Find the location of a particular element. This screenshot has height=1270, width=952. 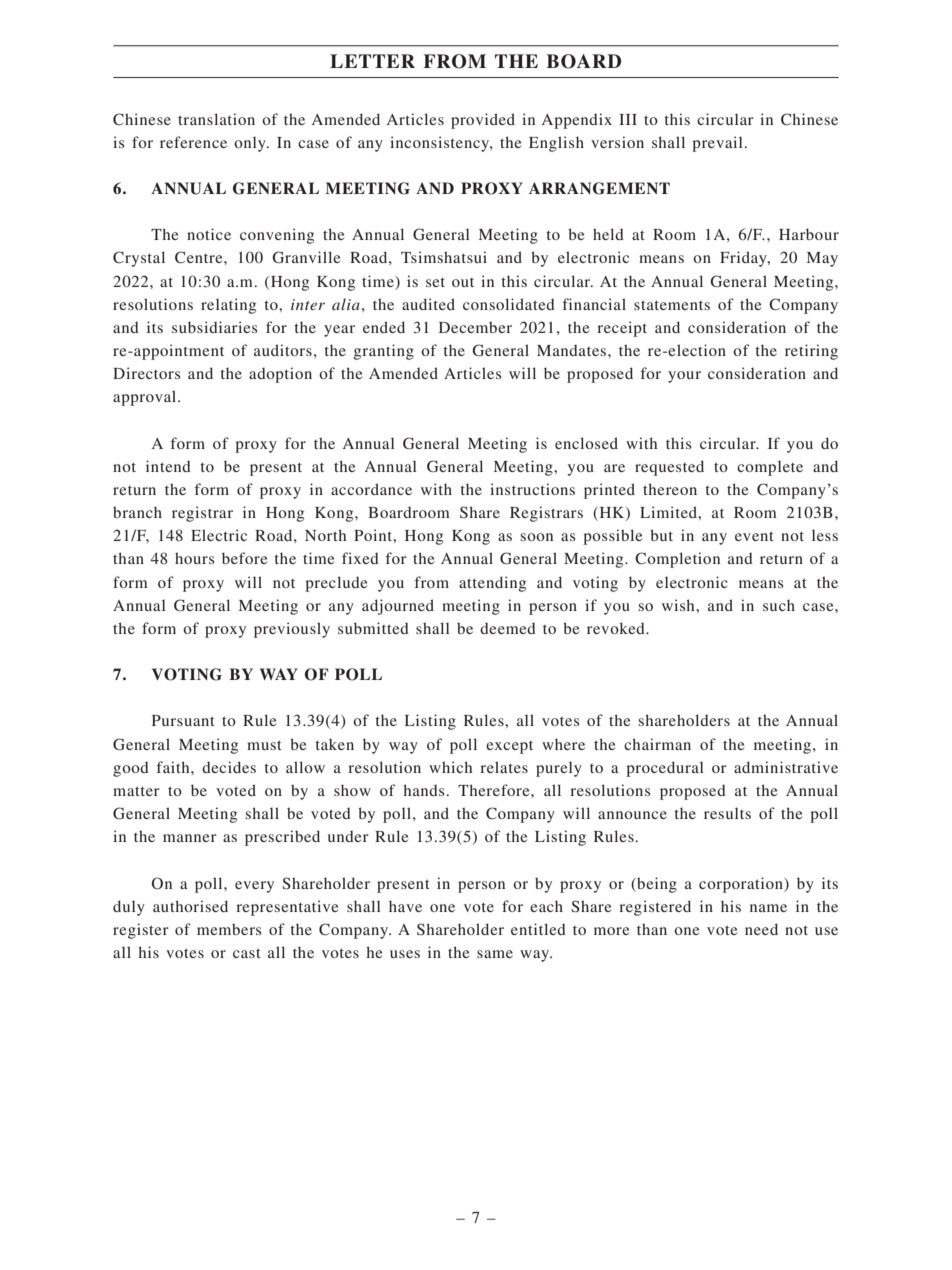

Electric is located at coordinates (219, 535).
